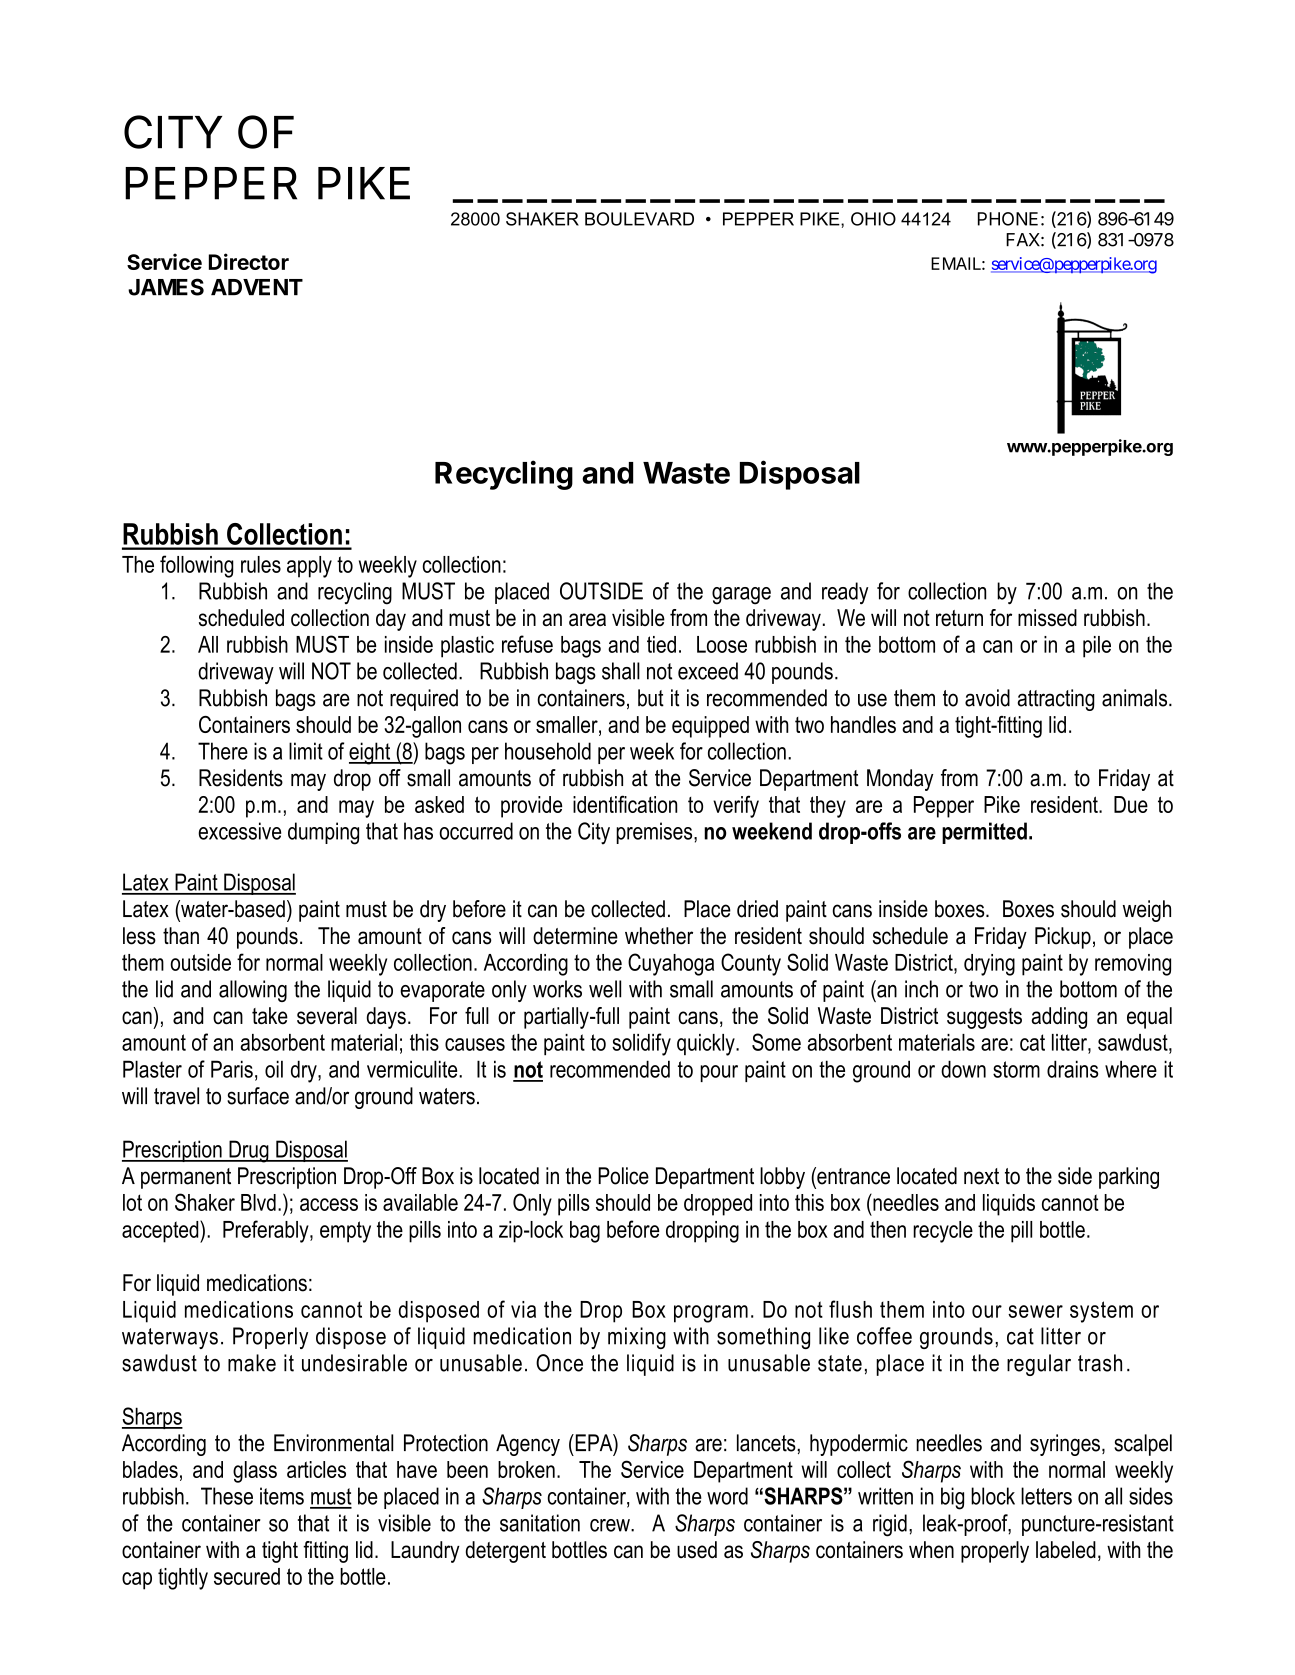 The width and height of the screenshot is (1295, 1675). What do you see at coordinates (659, 936) in the screenshot?
I see `whether` at bounding box center [659, 936].
